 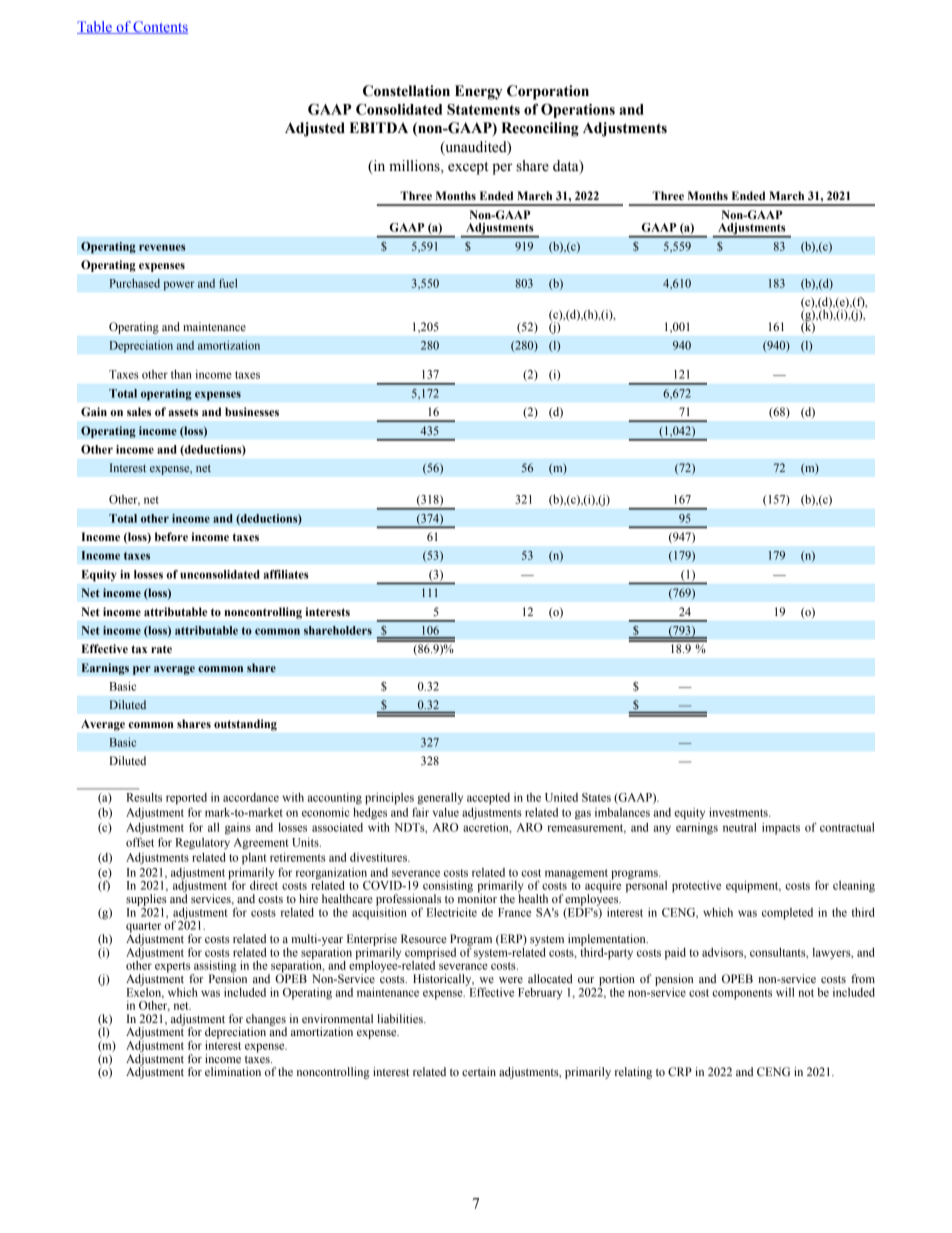 What do you see at coordinates (739, 827) in the image?
I see `neutral` at bounding box center [739, 827].
